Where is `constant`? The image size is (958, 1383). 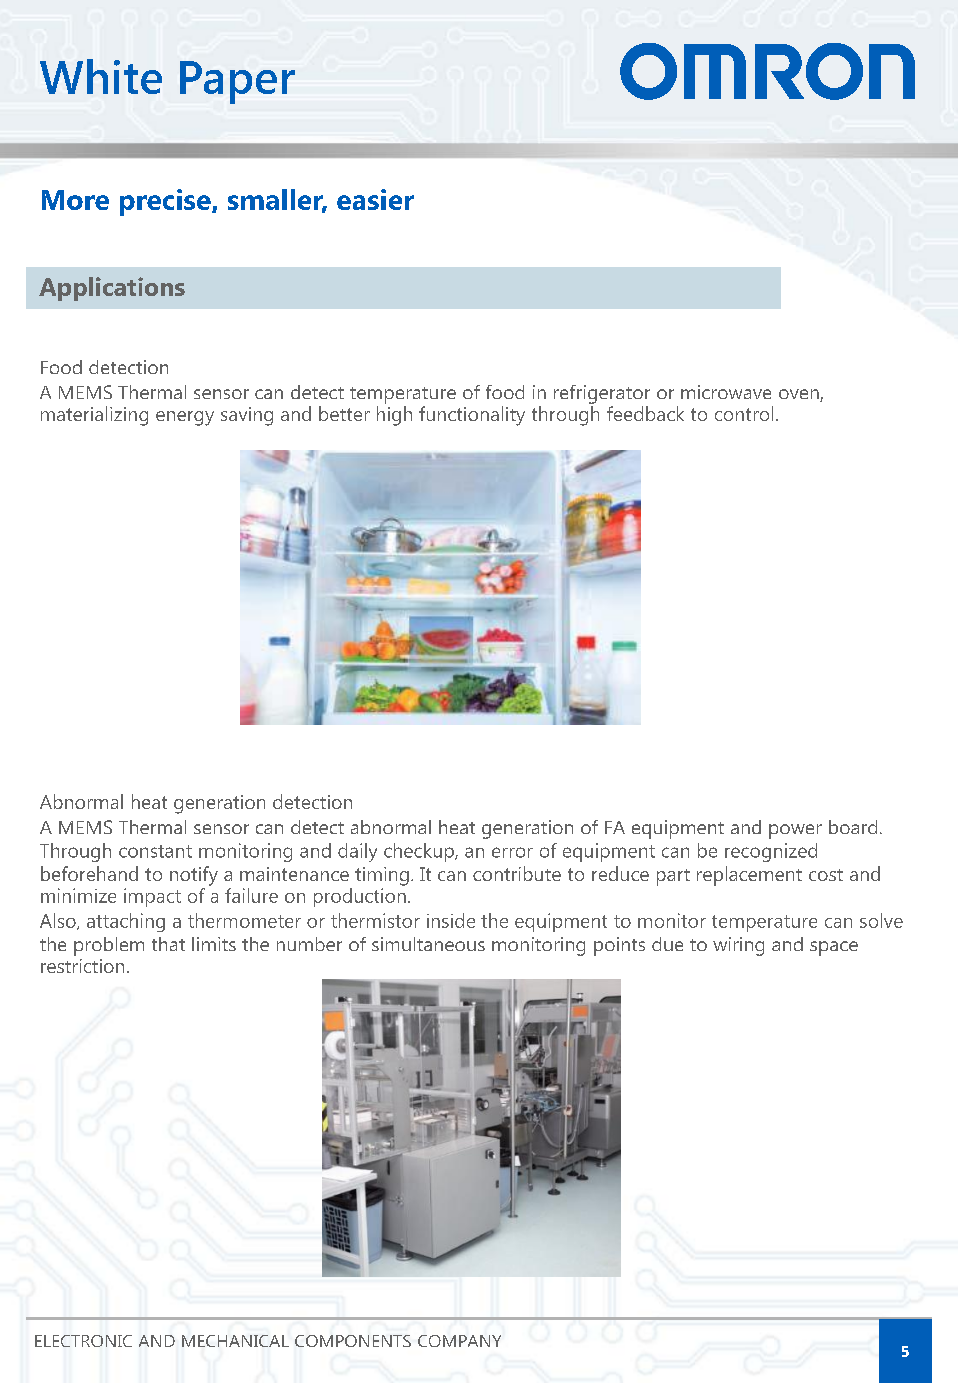
constant is located at coordinates (155, 851).
